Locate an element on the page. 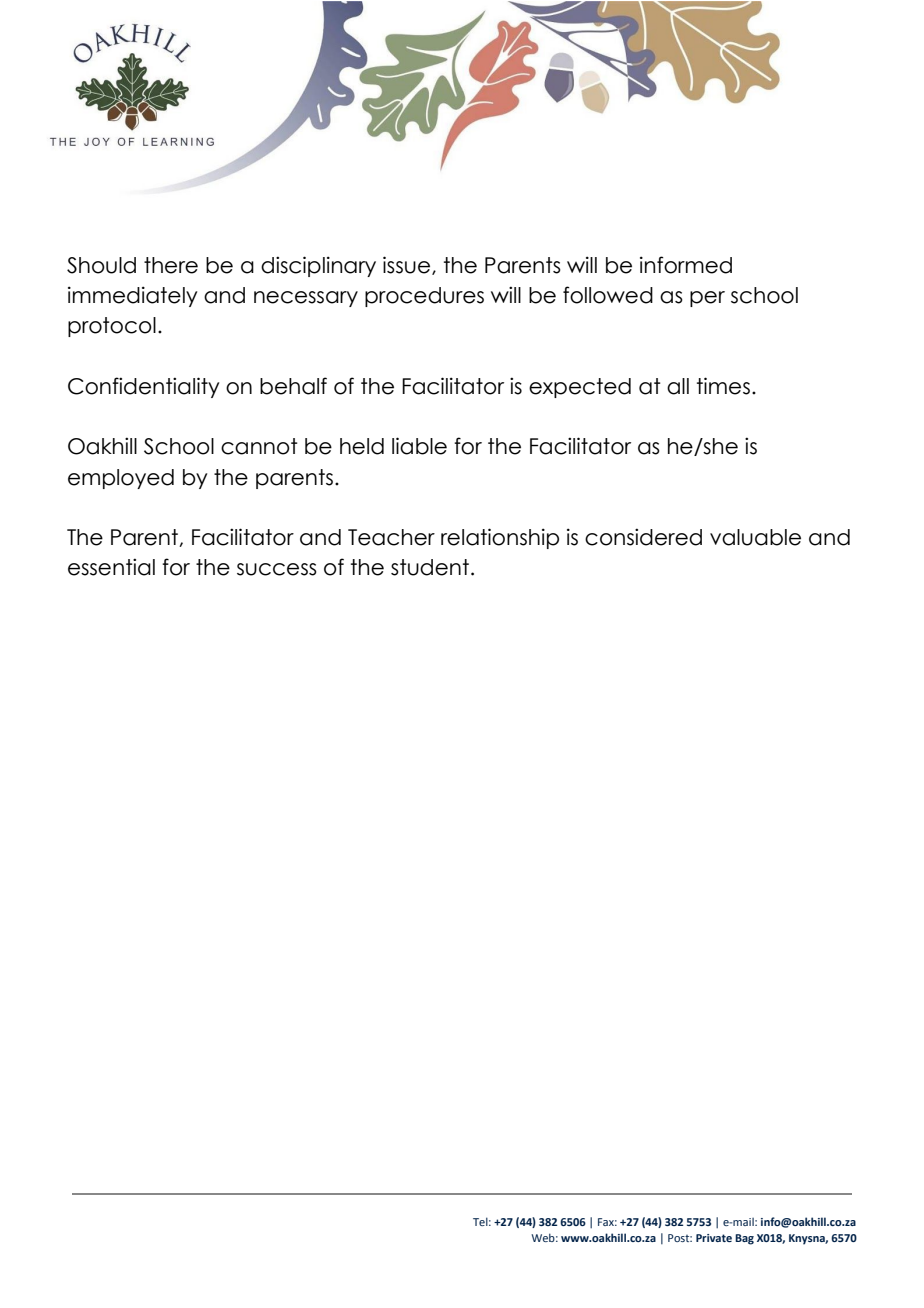  student is located at coordinates (430, 567).
